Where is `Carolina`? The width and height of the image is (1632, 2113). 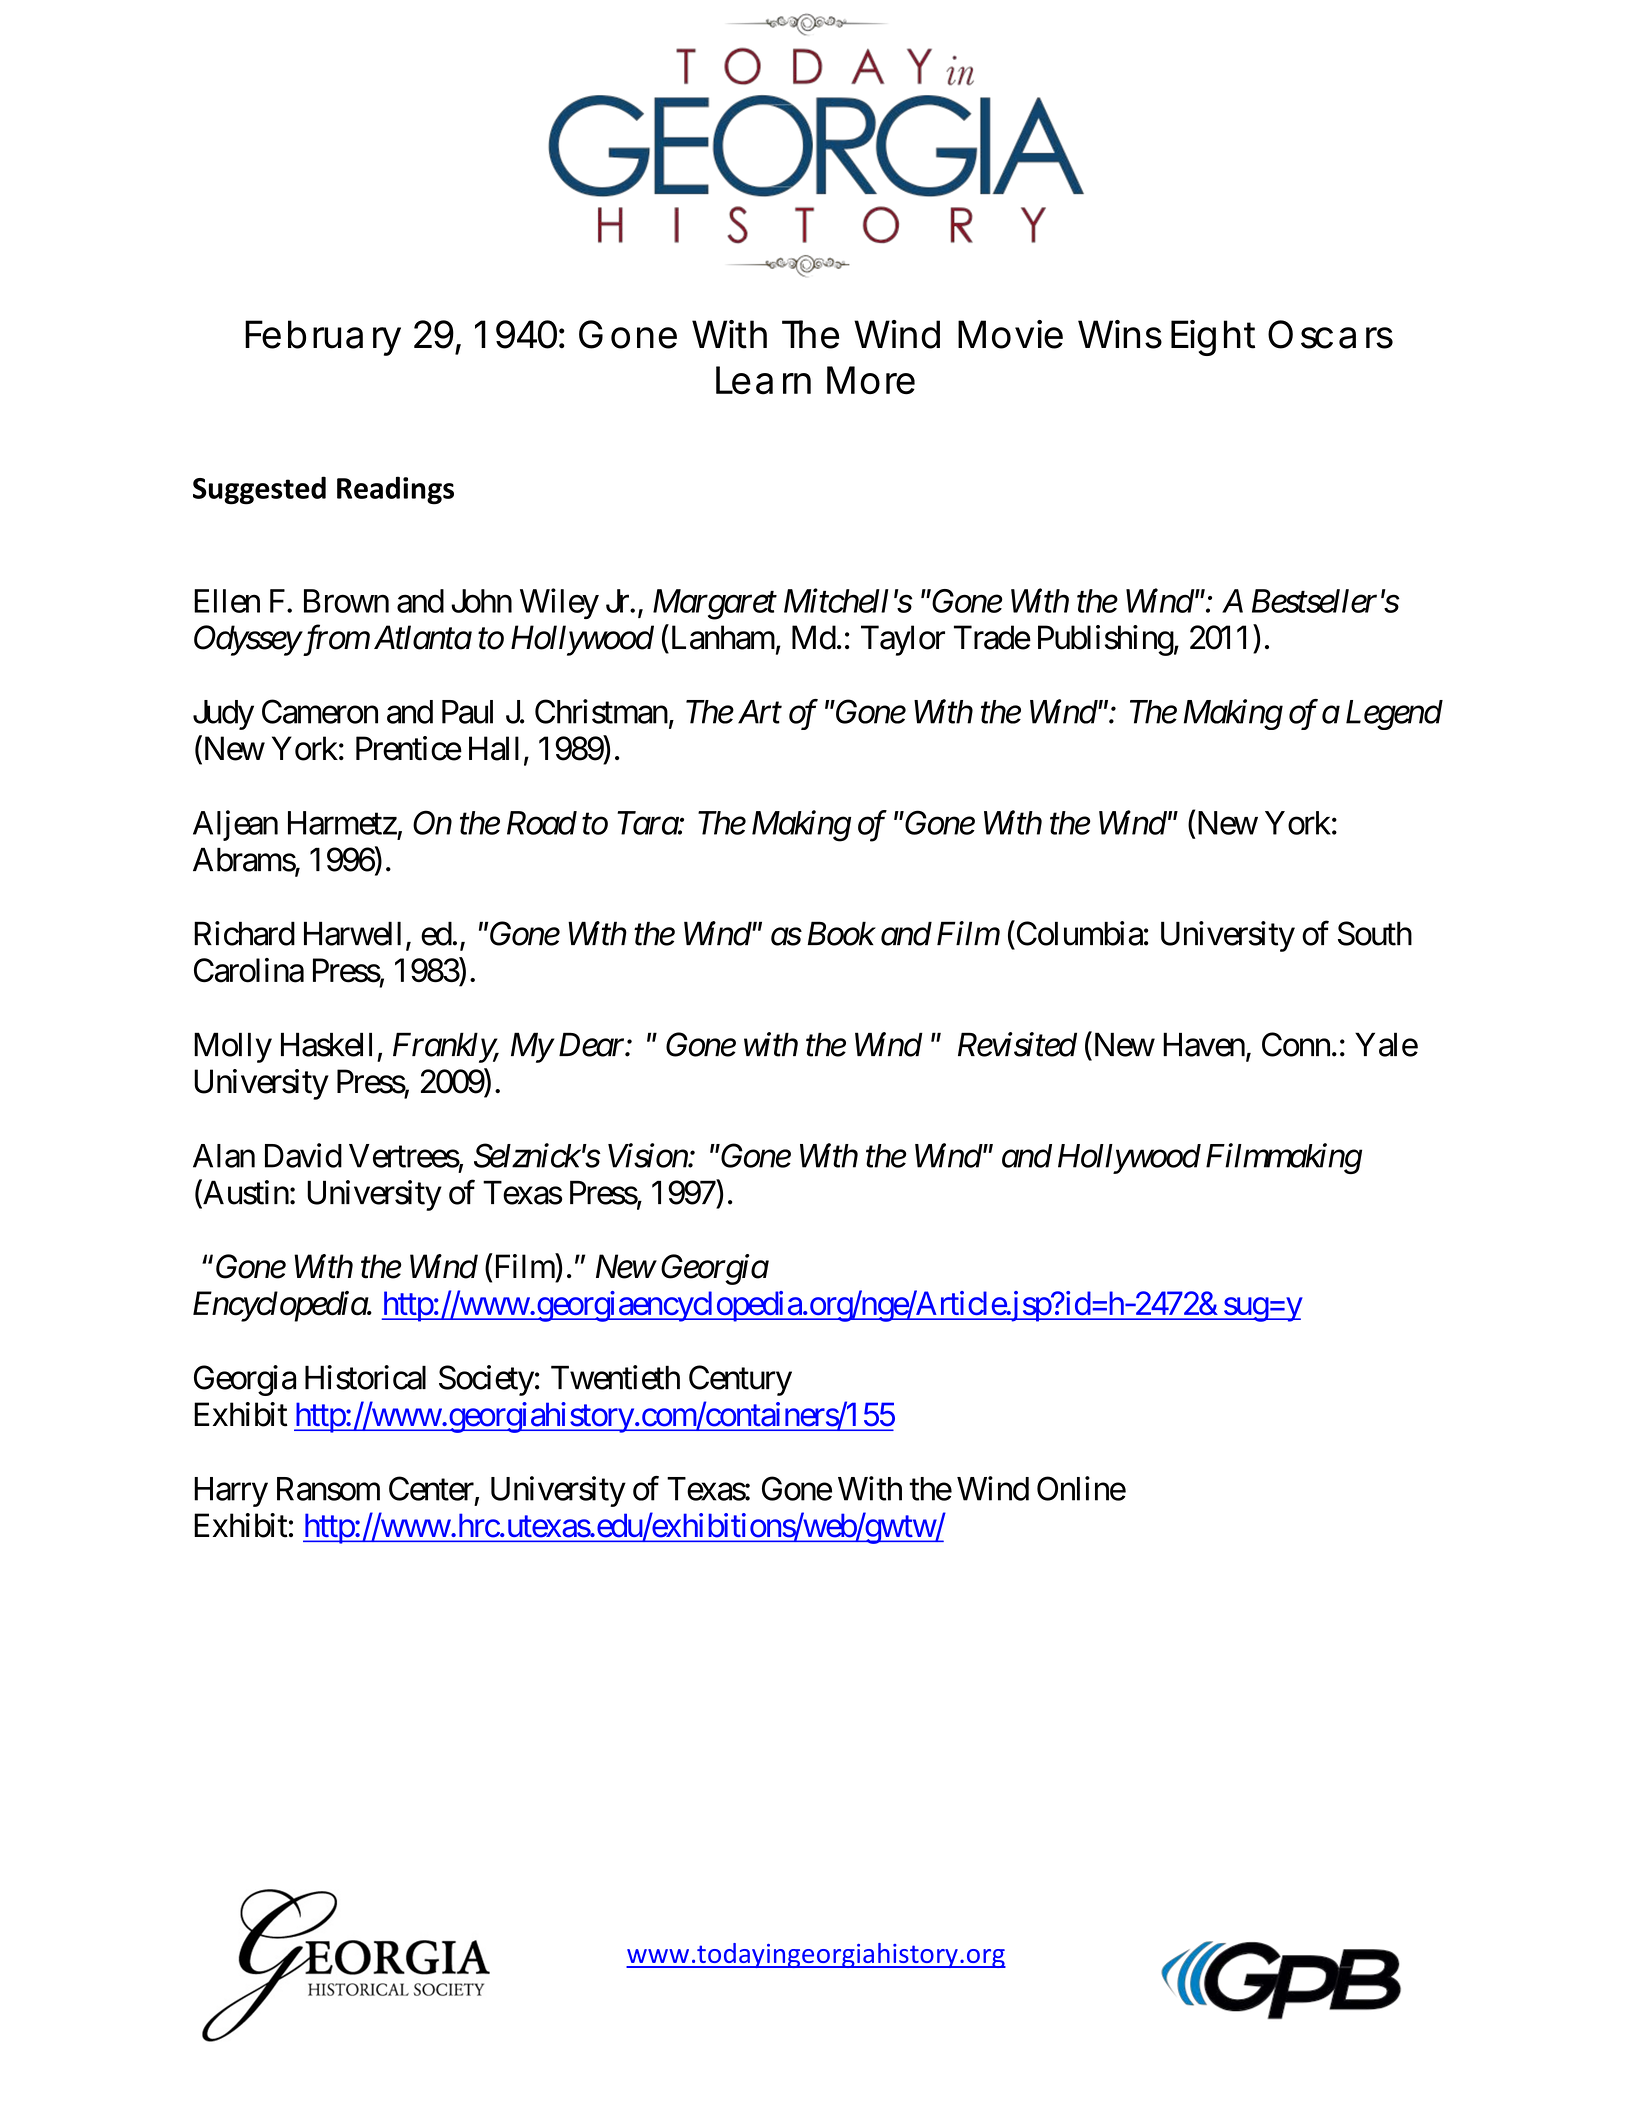 Carolina is located at coordinates (249, 970).
